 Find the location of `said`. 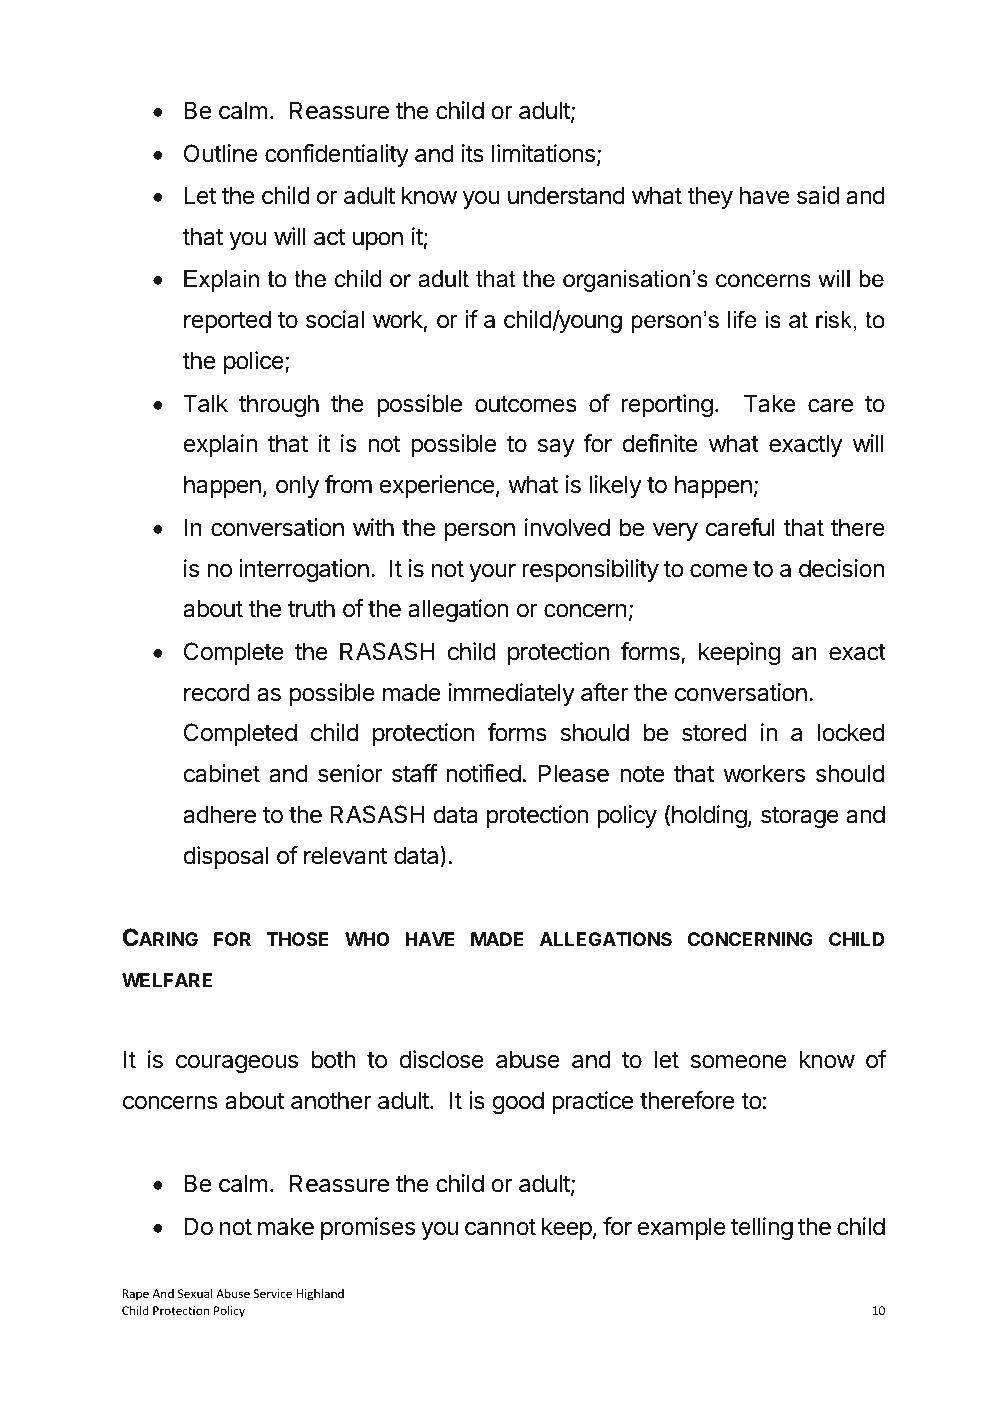

said is located at coordinates (818, 195).
